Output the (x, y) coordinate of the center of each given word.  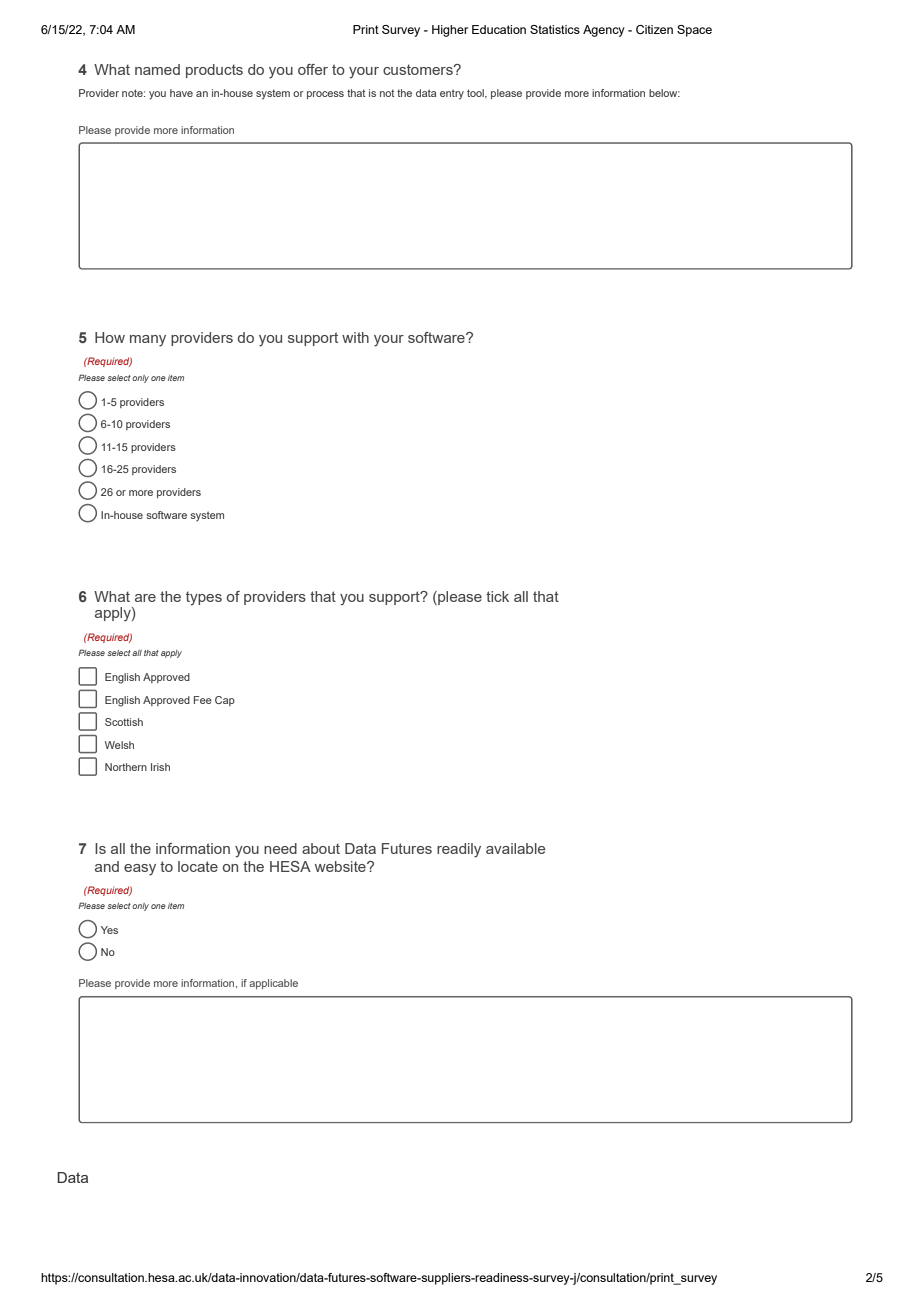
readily (459, 850)
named (157, 69)
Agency (604, 31)
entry (452, 94)
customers (419, 69)
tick (497, 596)
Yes (109, 930)
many (148, 341)
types (204, 598)
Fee (203, 700)
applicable (273, 984)
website (341, 866)
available (515, 848)
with (355, 337)
